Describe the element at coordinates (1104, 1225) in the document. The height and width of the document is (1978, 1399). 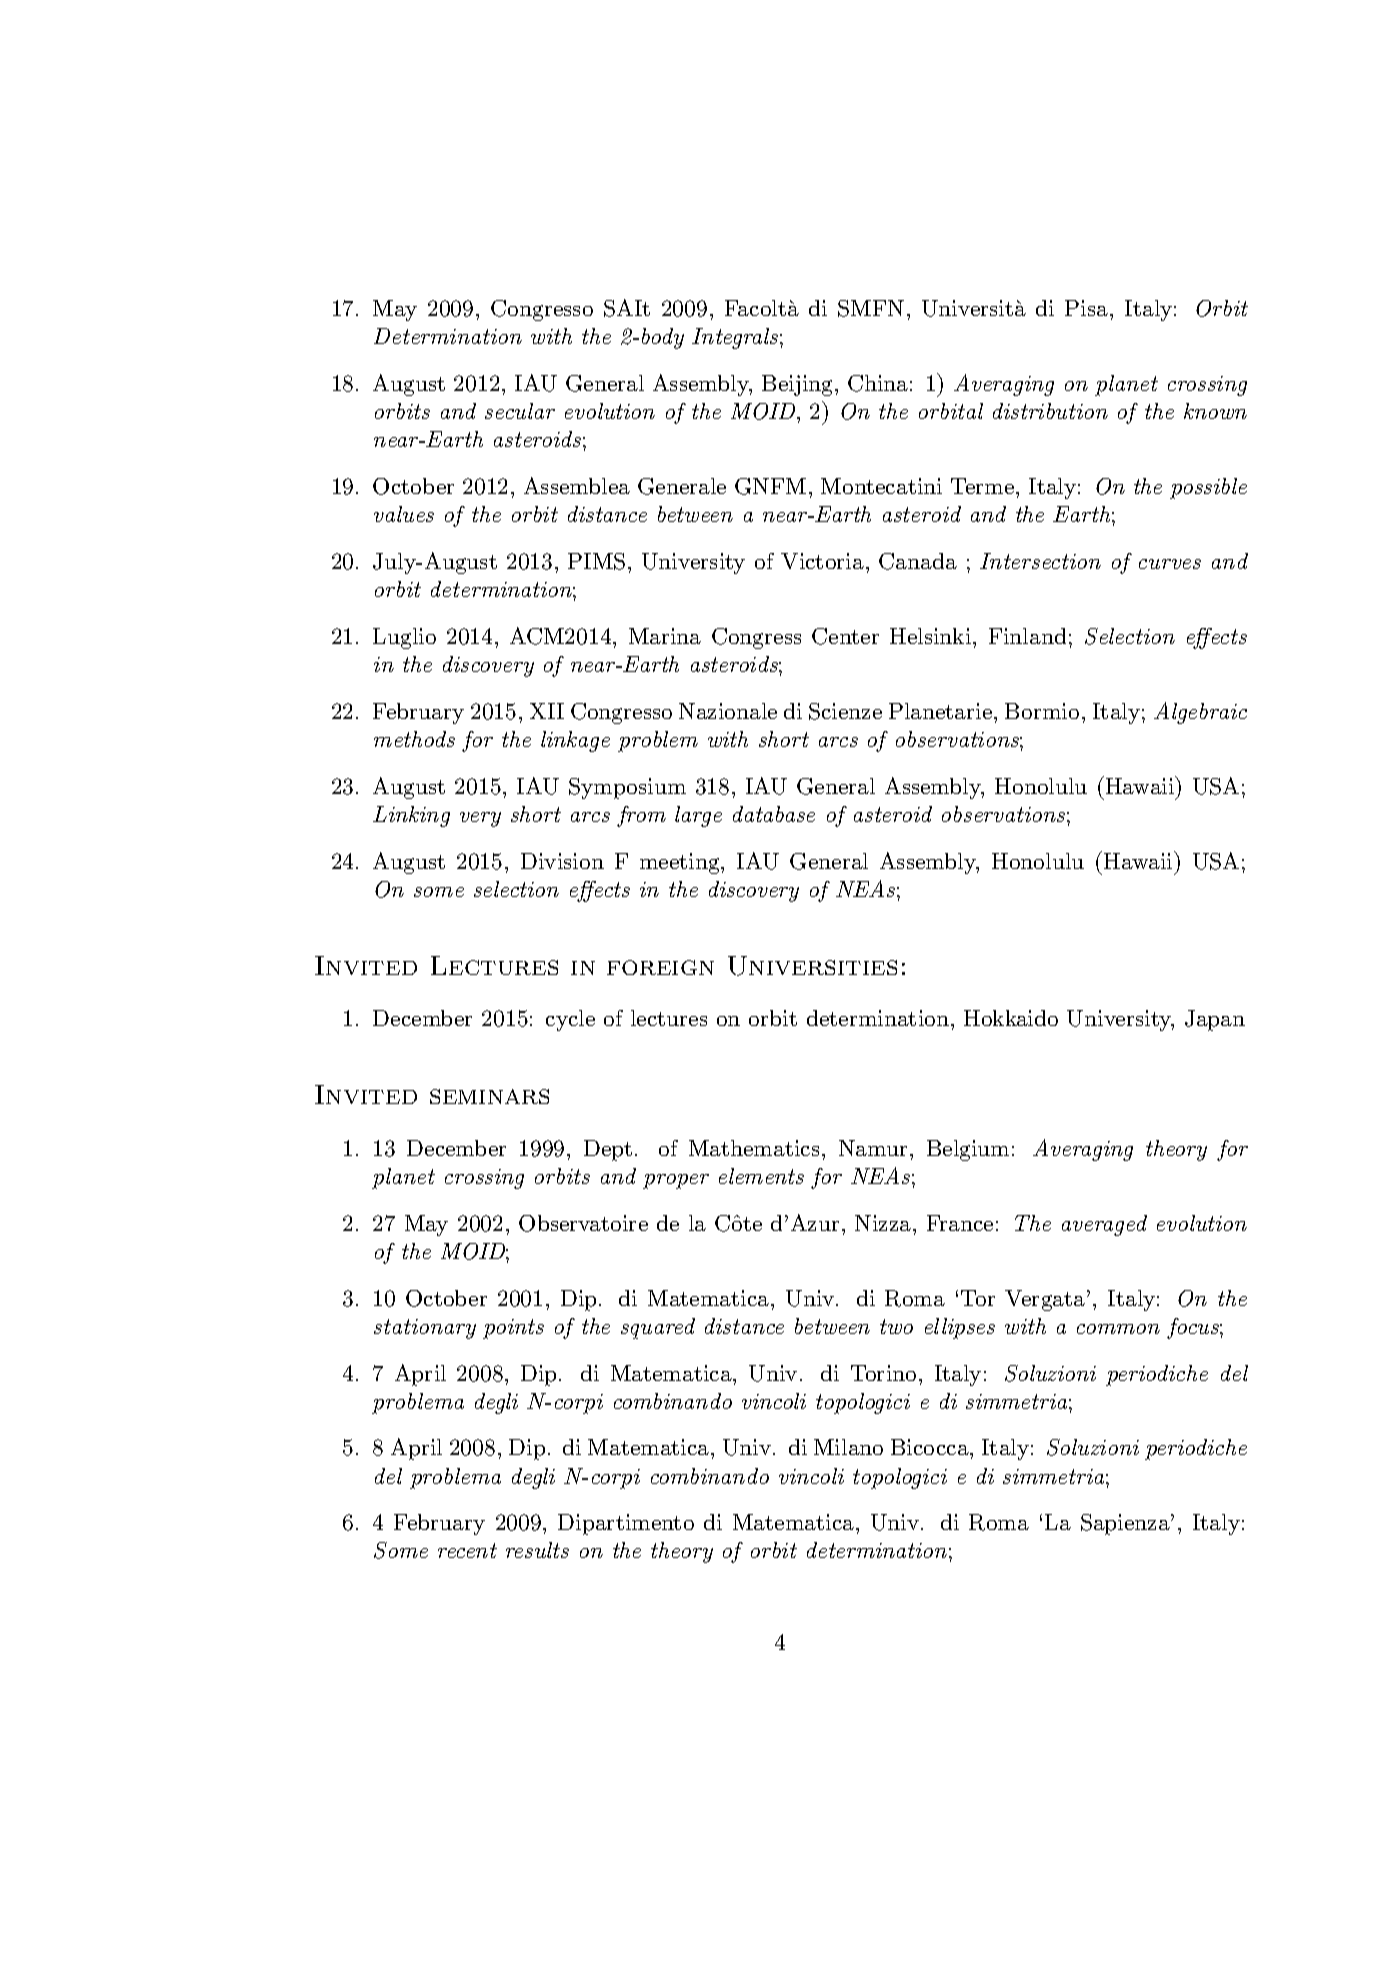
I see `averaged` at that location.
